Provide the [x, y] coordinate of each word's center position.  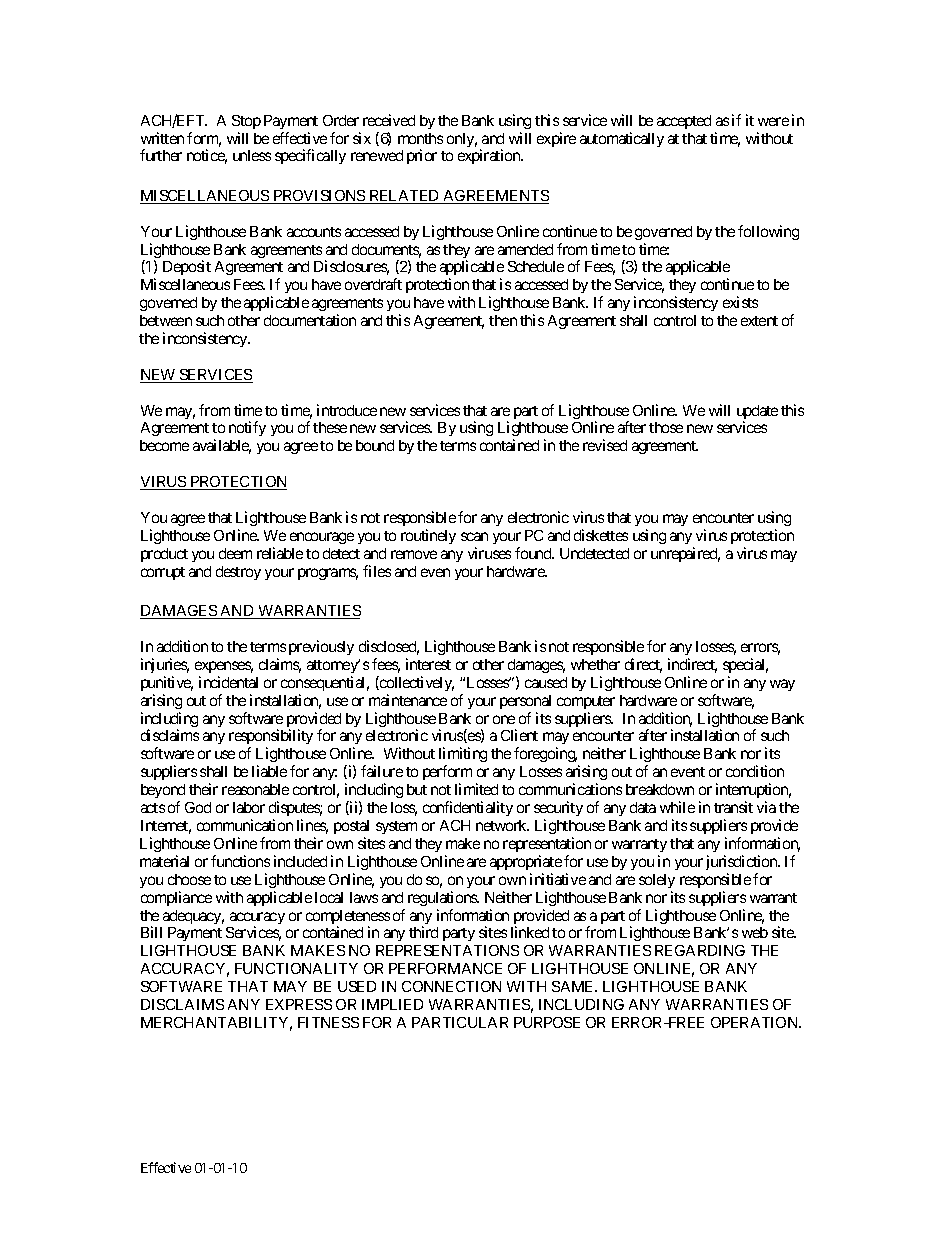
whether [595, 664]
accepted [684, 122]
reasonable [255, 789]
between [166, 320]
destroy [238, 573]
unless [252, 155]
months [420, 138]
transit [733, 807]
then [503, 320]
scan [474, 536]
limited [476, 789]
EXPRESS [299, 1004]
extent [759, 321]
